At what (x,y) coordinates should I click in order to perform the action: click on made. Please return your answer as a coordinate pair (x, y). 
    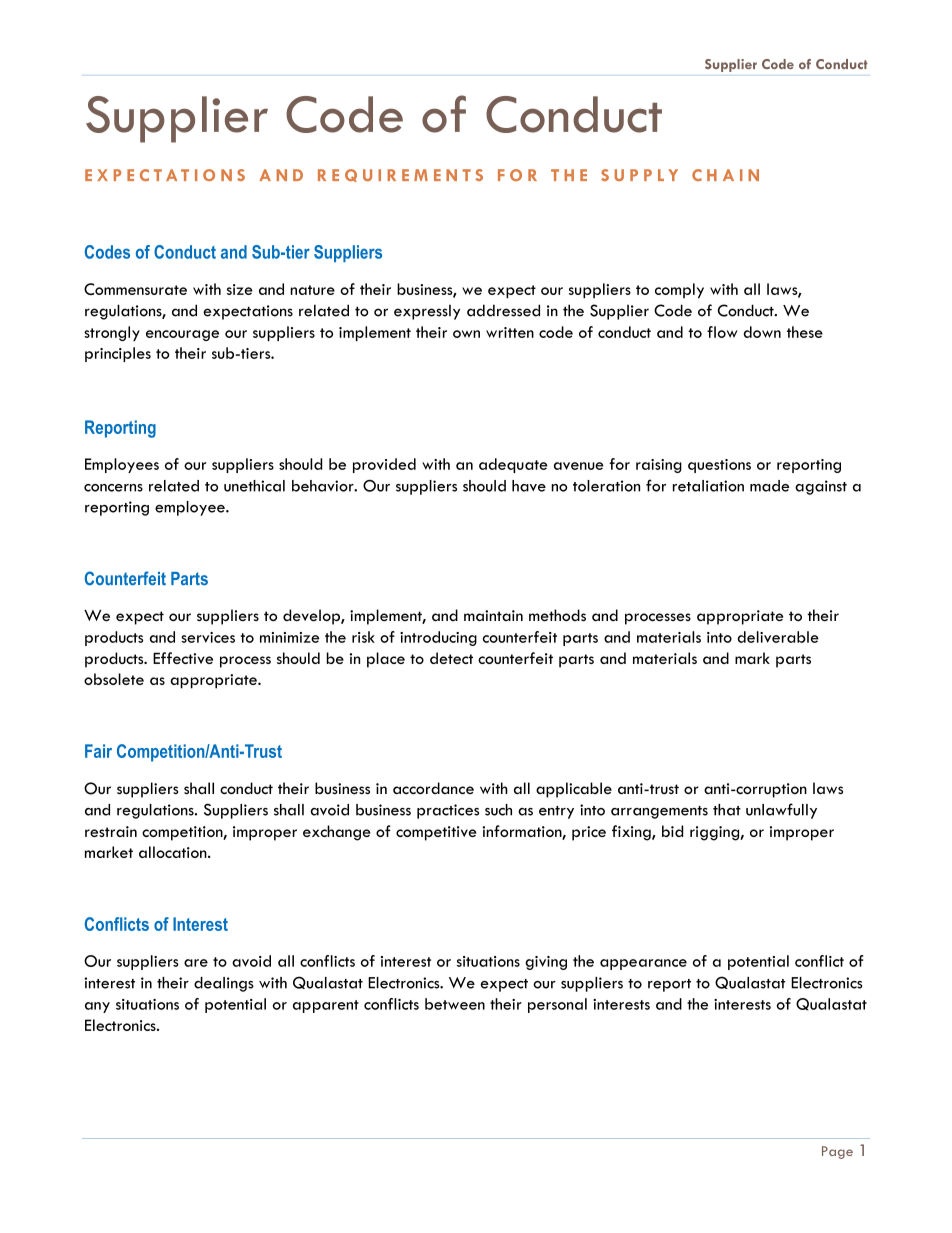
    Looking at the image, I should click on (769, 486).
